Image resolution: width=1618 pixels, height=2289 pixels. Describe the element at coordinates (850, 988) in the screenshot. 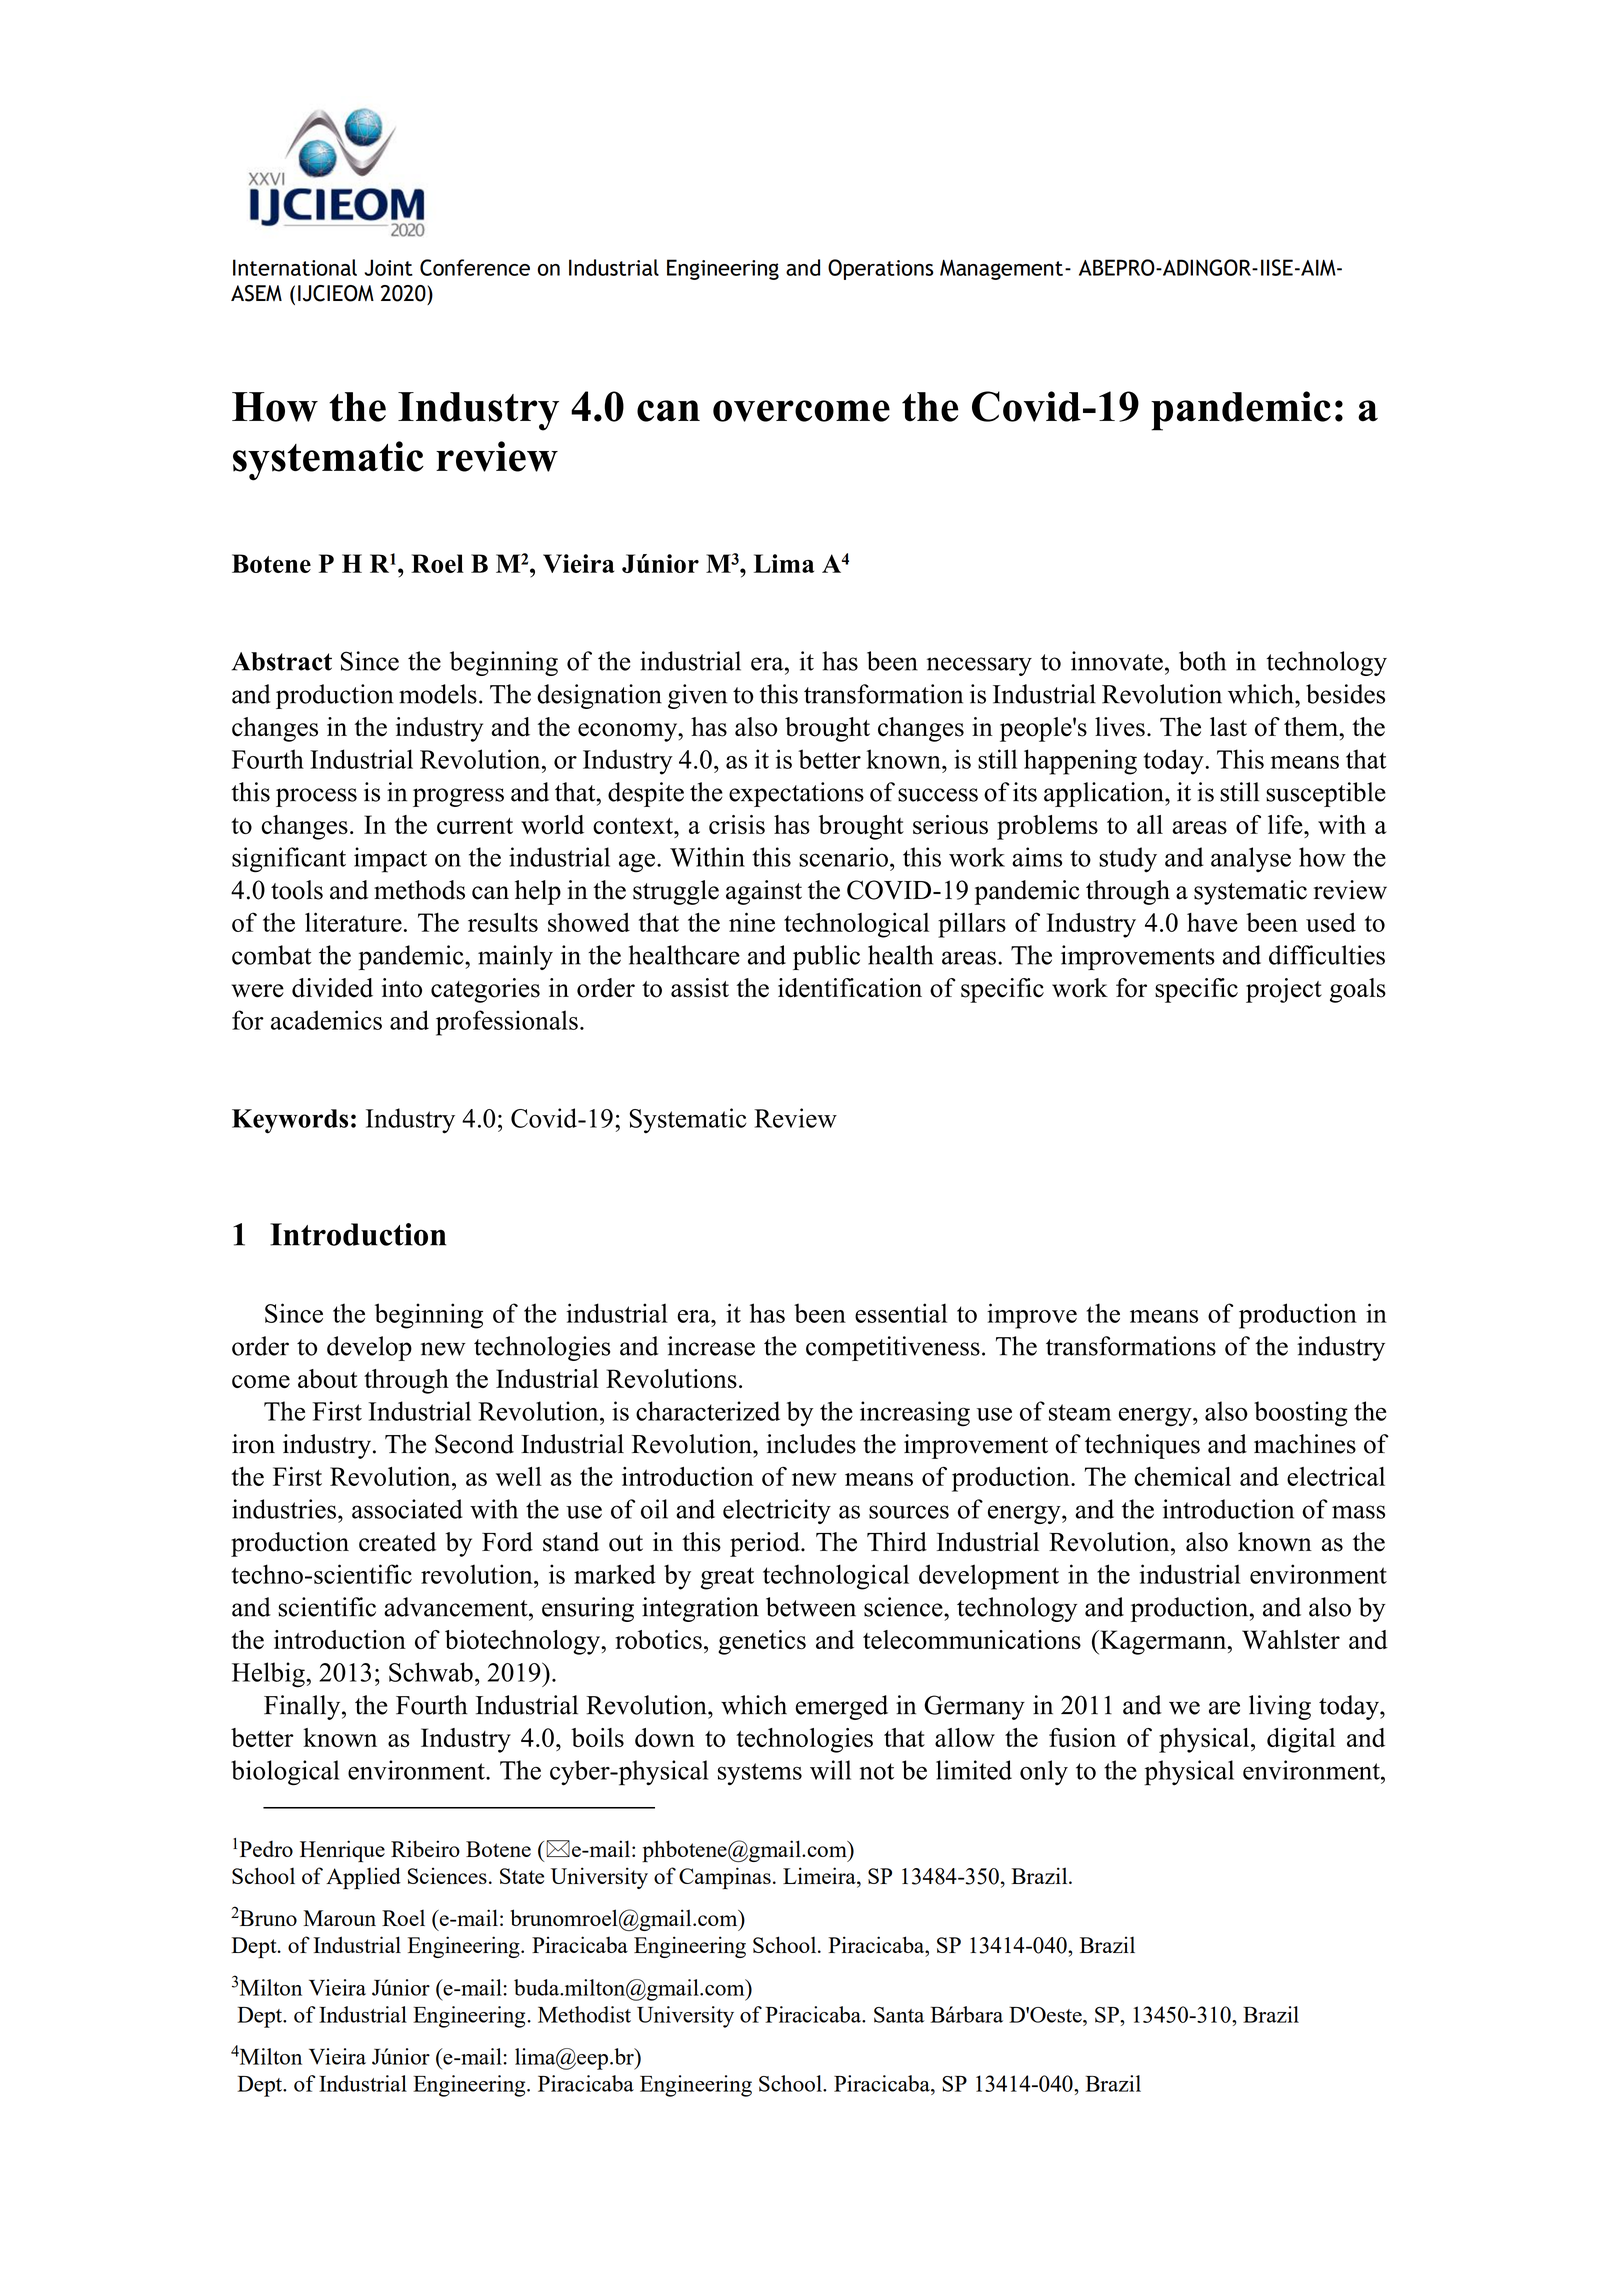

I see `identification` at that location.
